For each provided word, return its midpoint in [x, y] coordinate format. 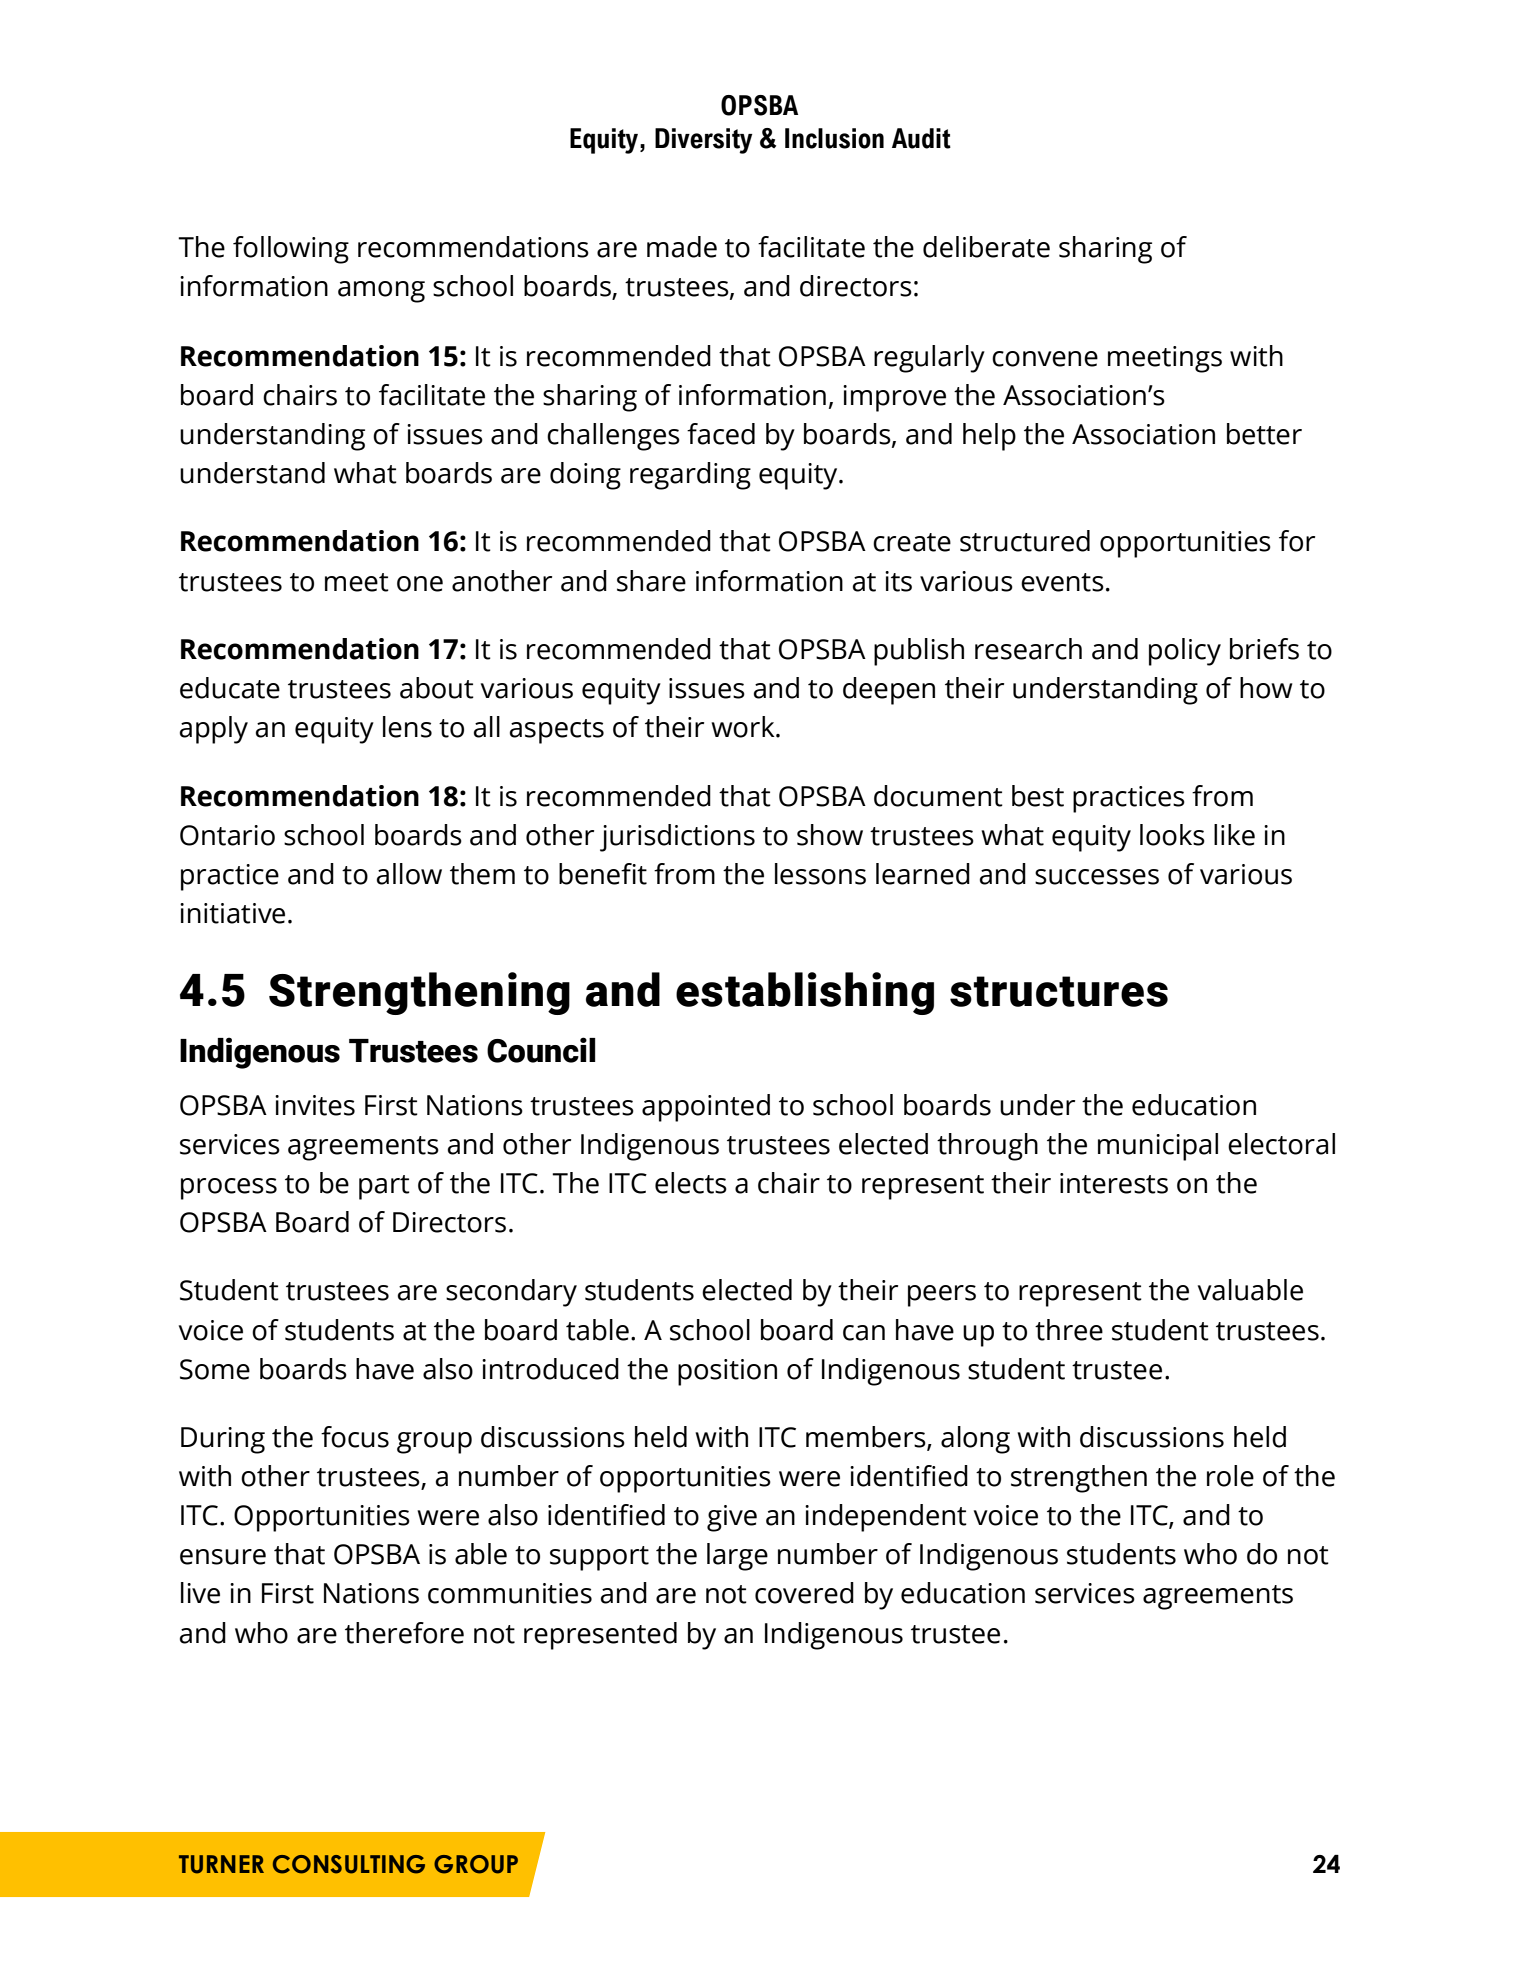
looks [1172, 835]
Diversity [703, 141]
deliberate [986, 247]
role [1230, 1476]
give [732, 1518]
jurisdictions [677, 838]
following [291, 250]
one [420, 584]
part [384, 1187]
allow [409, 874]
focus [355, 1437]
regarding [690, 476]
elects [691, 1183]
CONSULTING [349, 1864]
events [1062, 582]
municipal [1158, 1147]
